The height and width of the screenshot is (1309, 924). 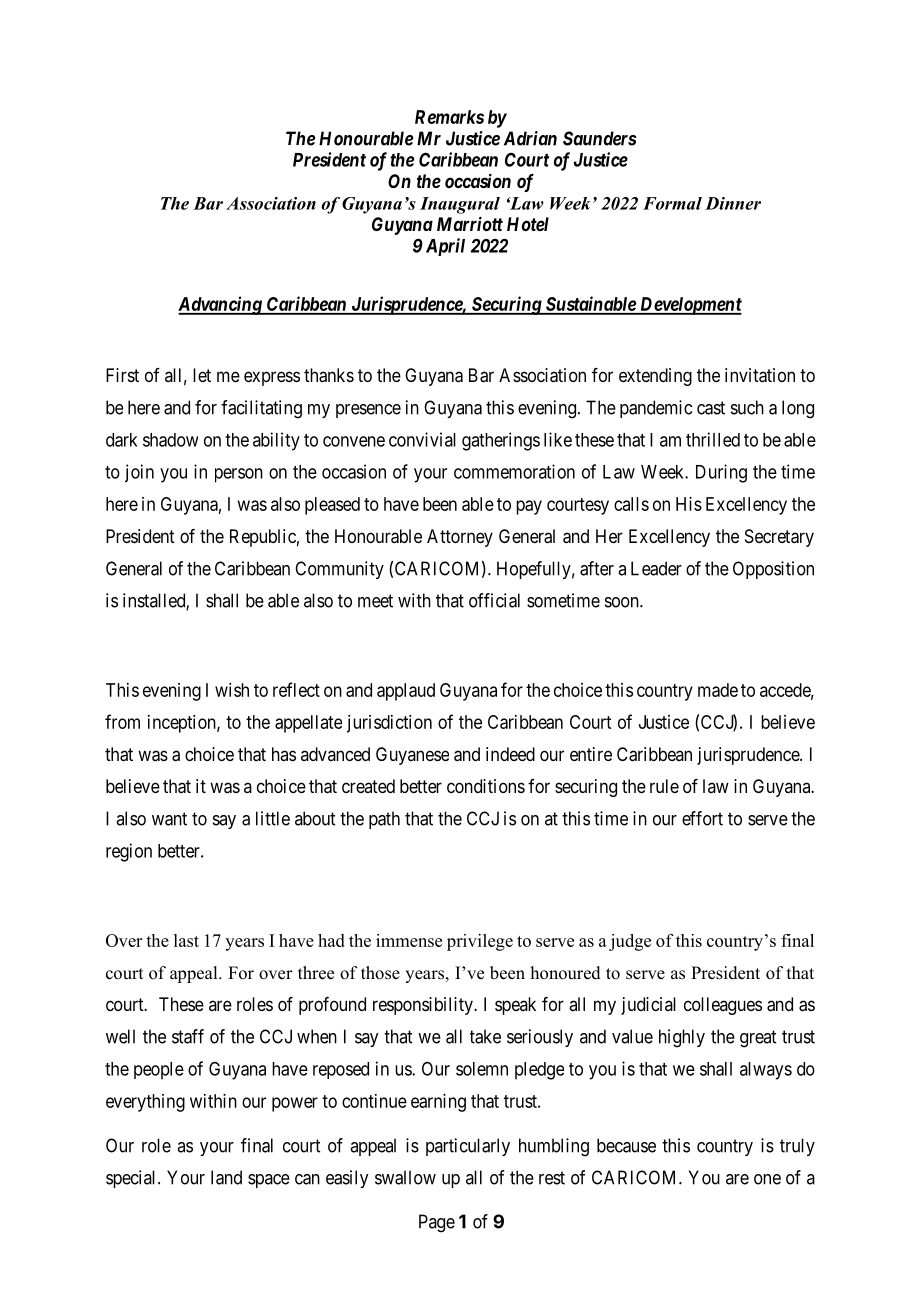 I want to click on let, so click(x=202, y=375).
